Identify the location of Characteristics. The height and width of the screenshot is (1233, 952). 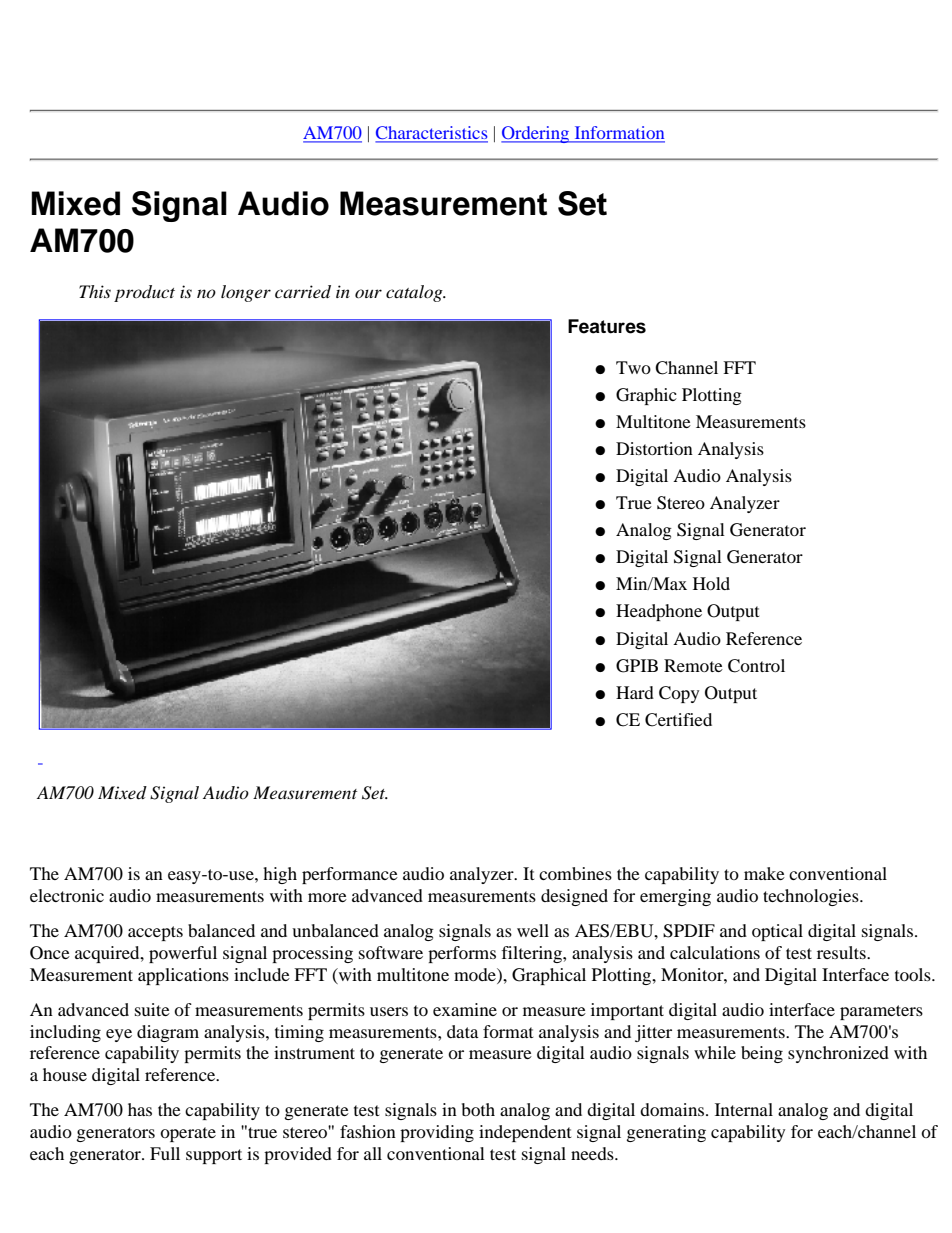
(431, 134).
